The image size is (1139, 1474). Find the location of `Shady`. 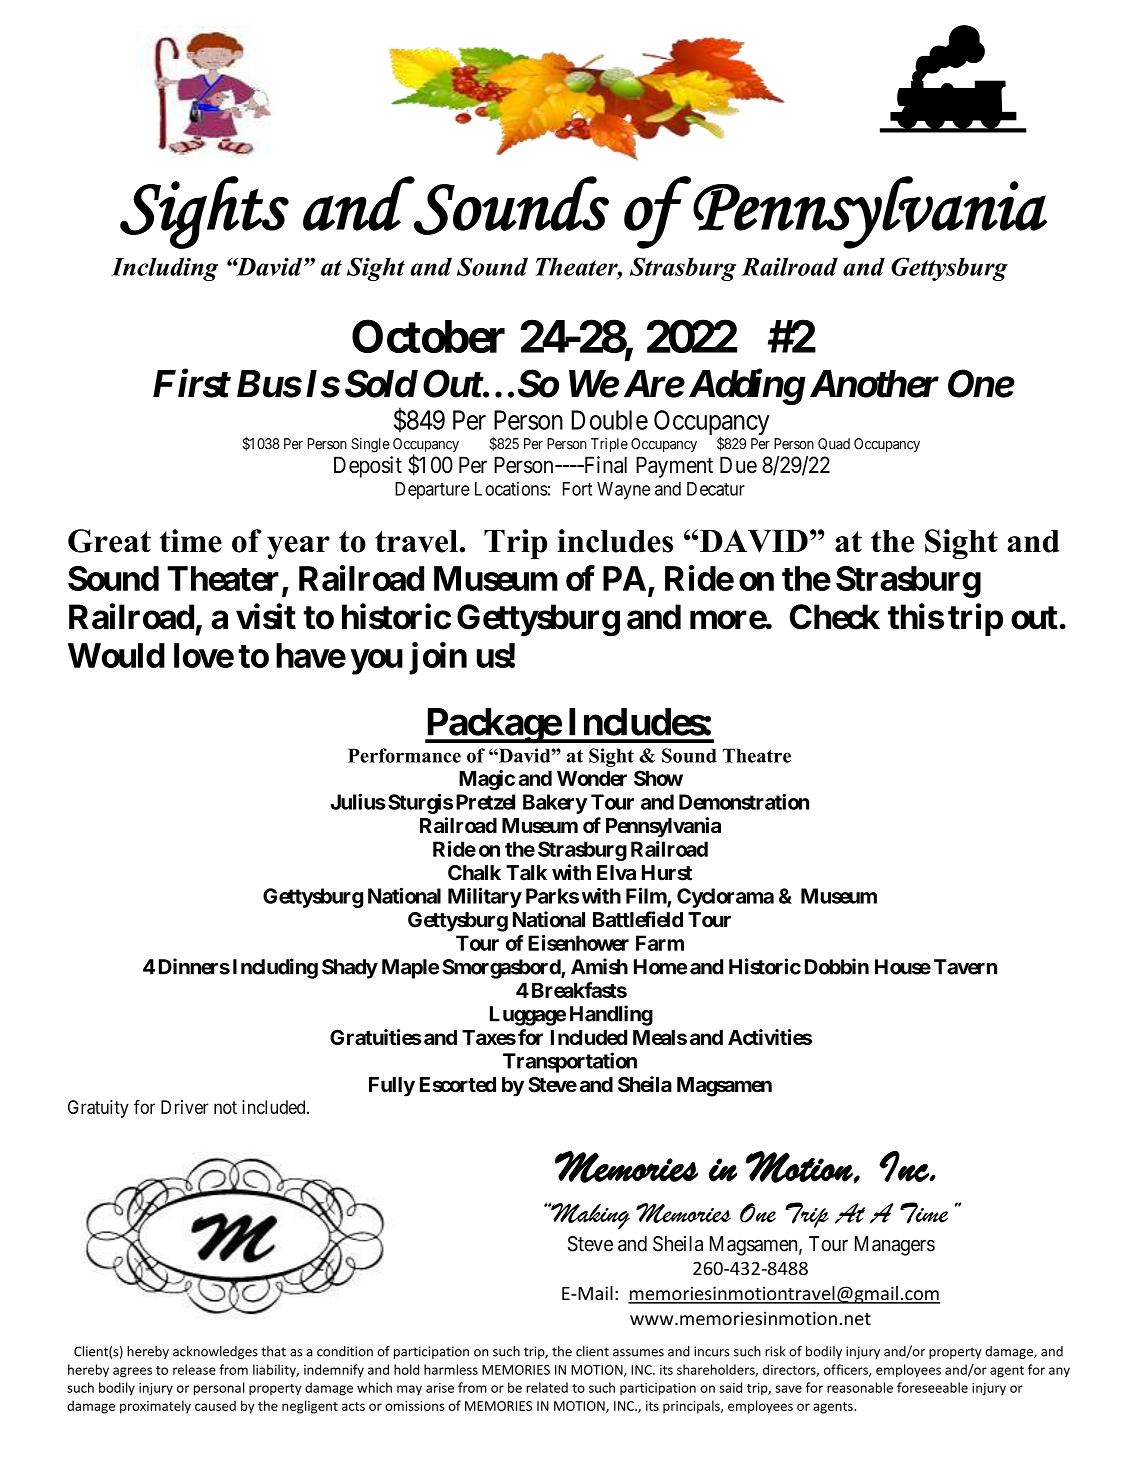

Shady is located at coordinates (350, 969).
